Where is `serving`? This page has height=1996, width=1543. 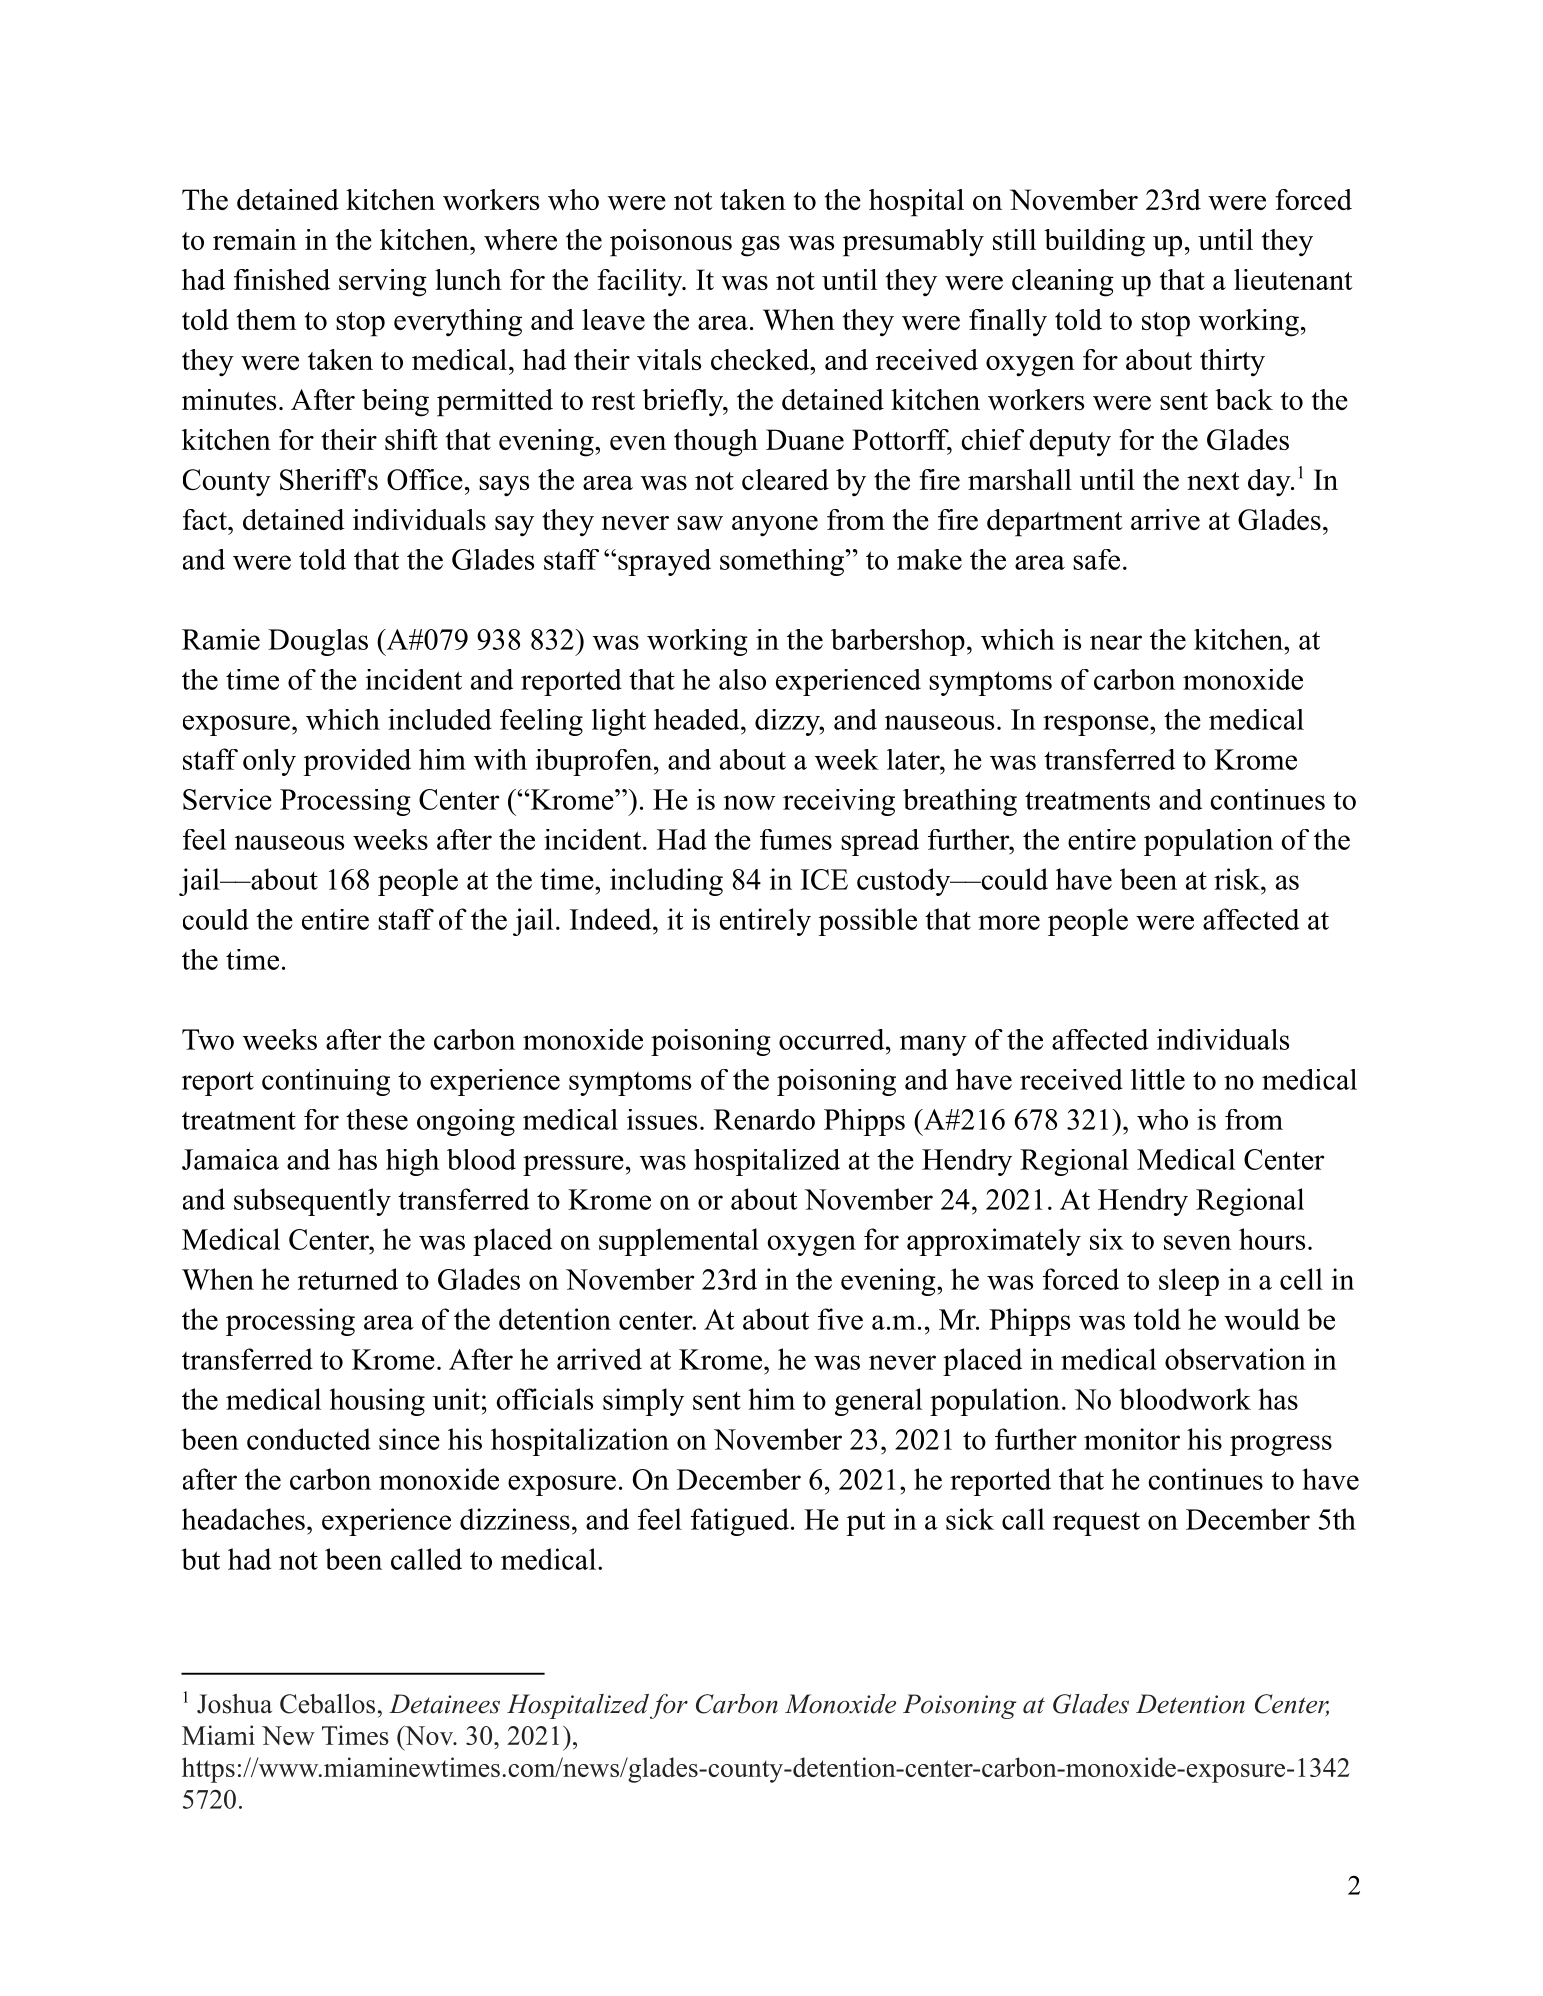
serving is located at coordinates (383, 283).
